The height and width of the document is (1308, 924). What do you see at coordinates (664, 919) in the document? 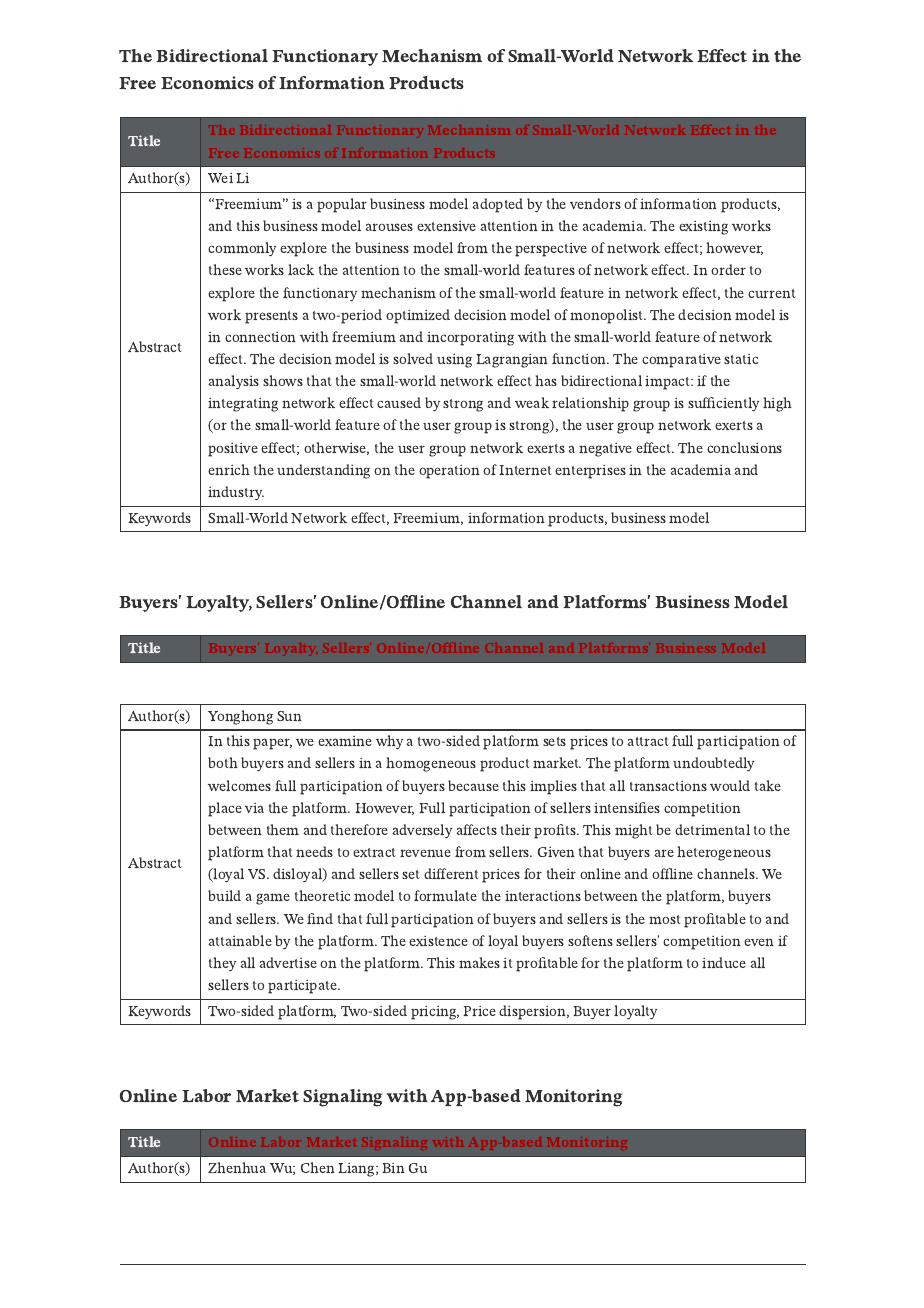
I see `most` at bounding box center [664, 919].
